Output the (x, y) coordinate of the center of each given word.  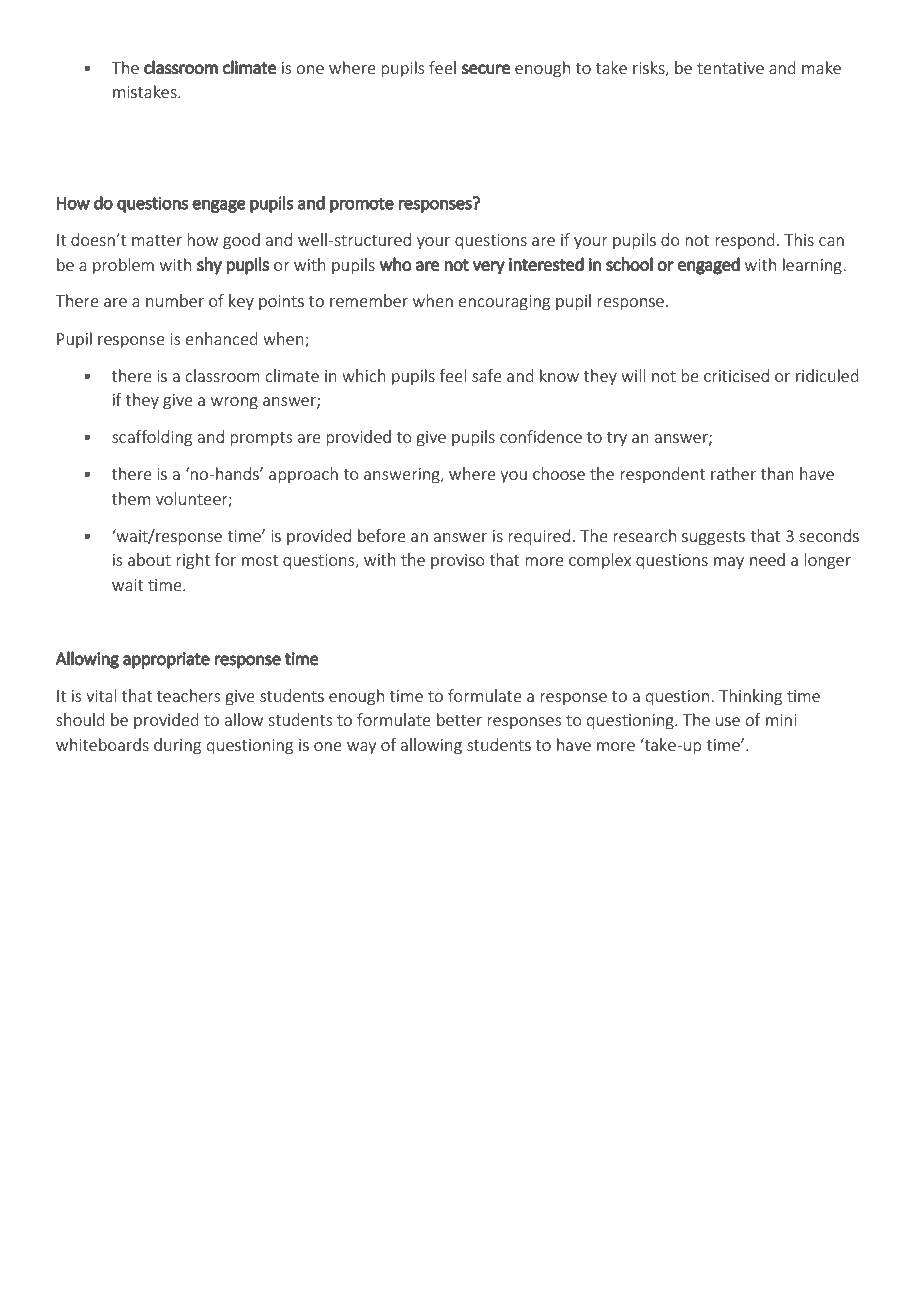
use (728, 721)
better (459, 719)
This (799, 239)
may (729, 563)
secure (486, 69)
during (177, 746)
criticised (736, 375)
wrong (234, 403)
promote (362, 205)
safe (487, 375)
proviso (458, 561)
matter (157, 240)
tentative (730, 68)
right (193, 561)
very (489, 268)
